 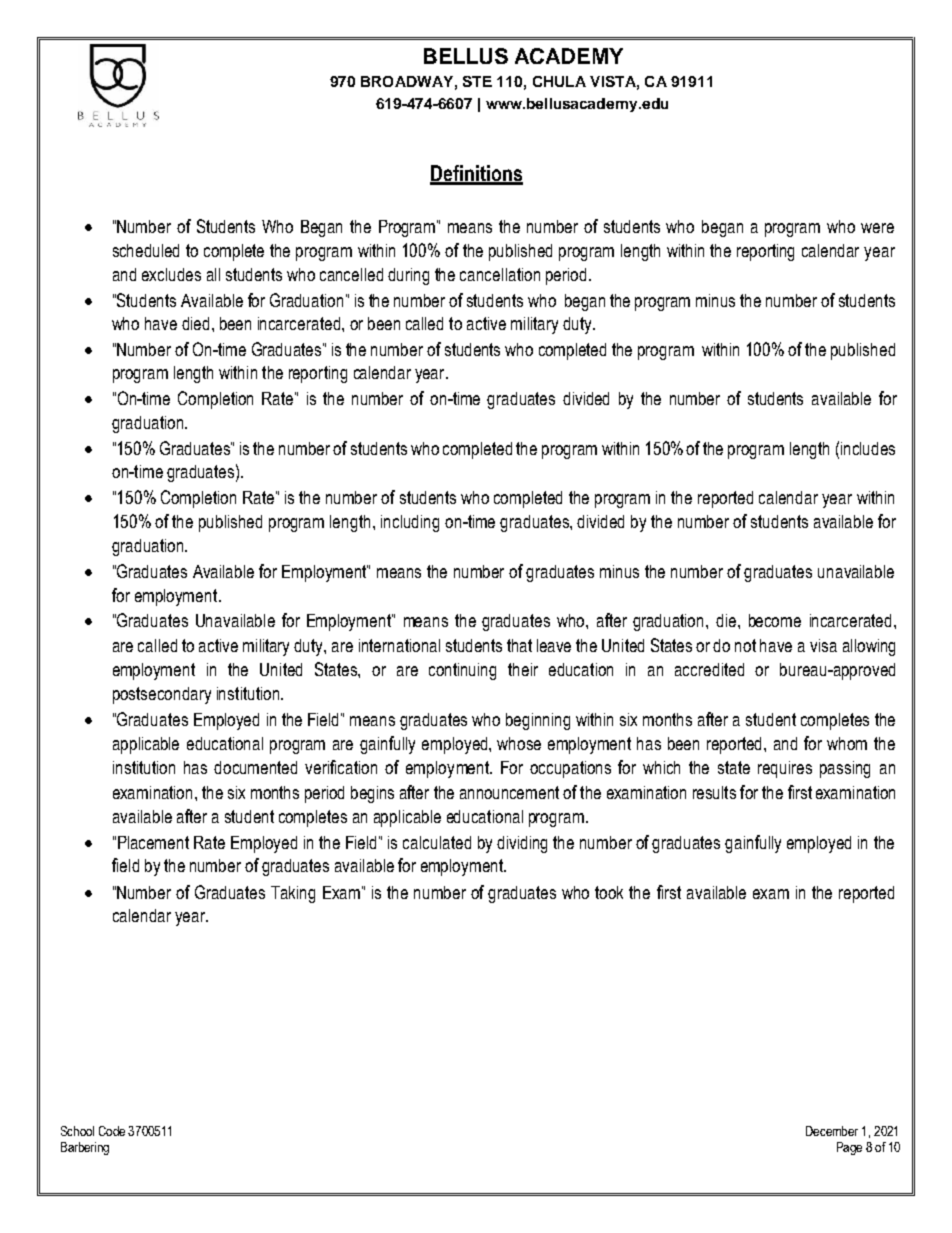 What do you see at coordinates (146, 250) in the document?
I see `scheduled` at bounding box center [146, 250].
